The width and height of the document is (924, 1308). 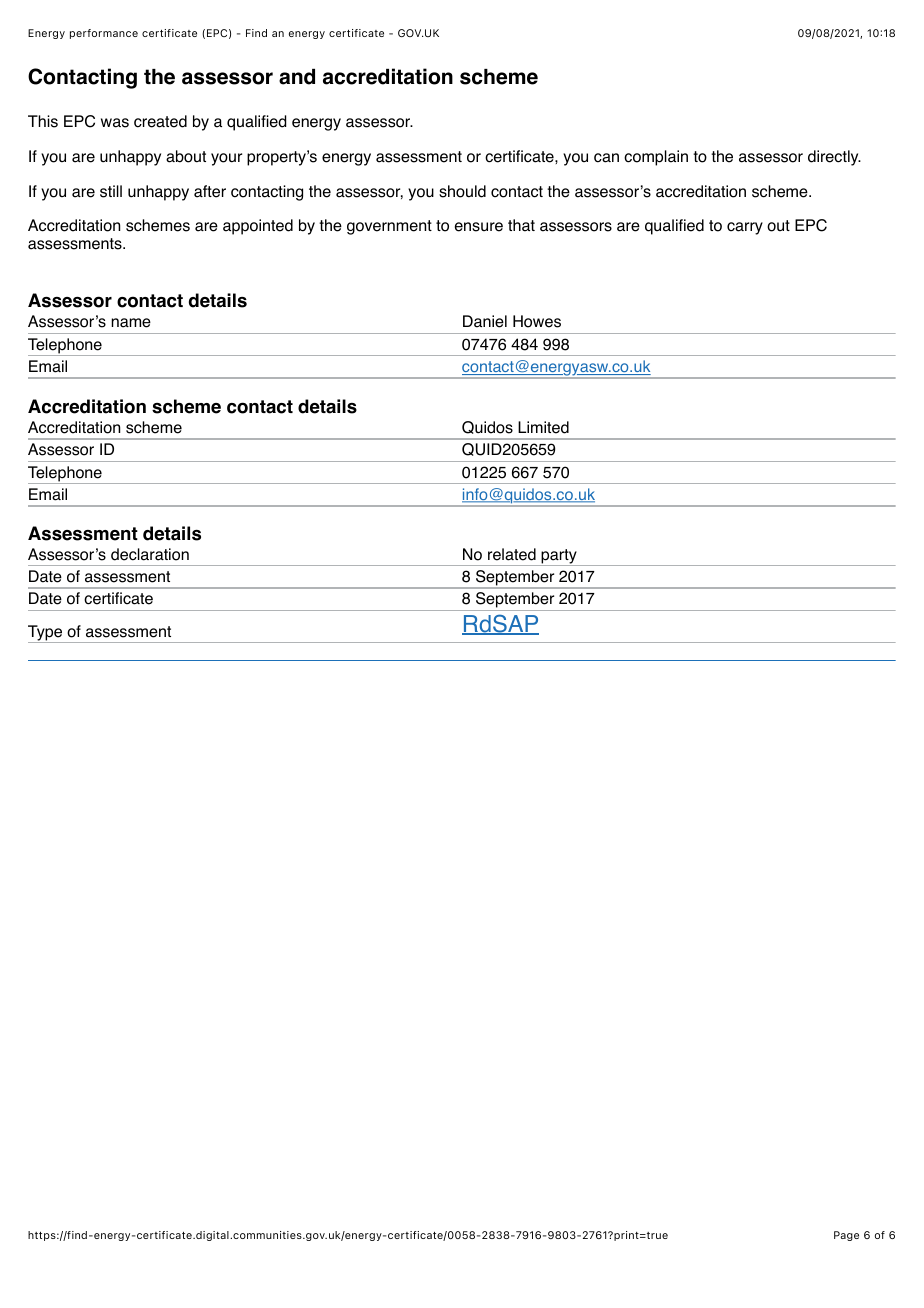 What do you see at coordinates (297, 77) in the document?
I see `and` at bounding box center [297, 77].
